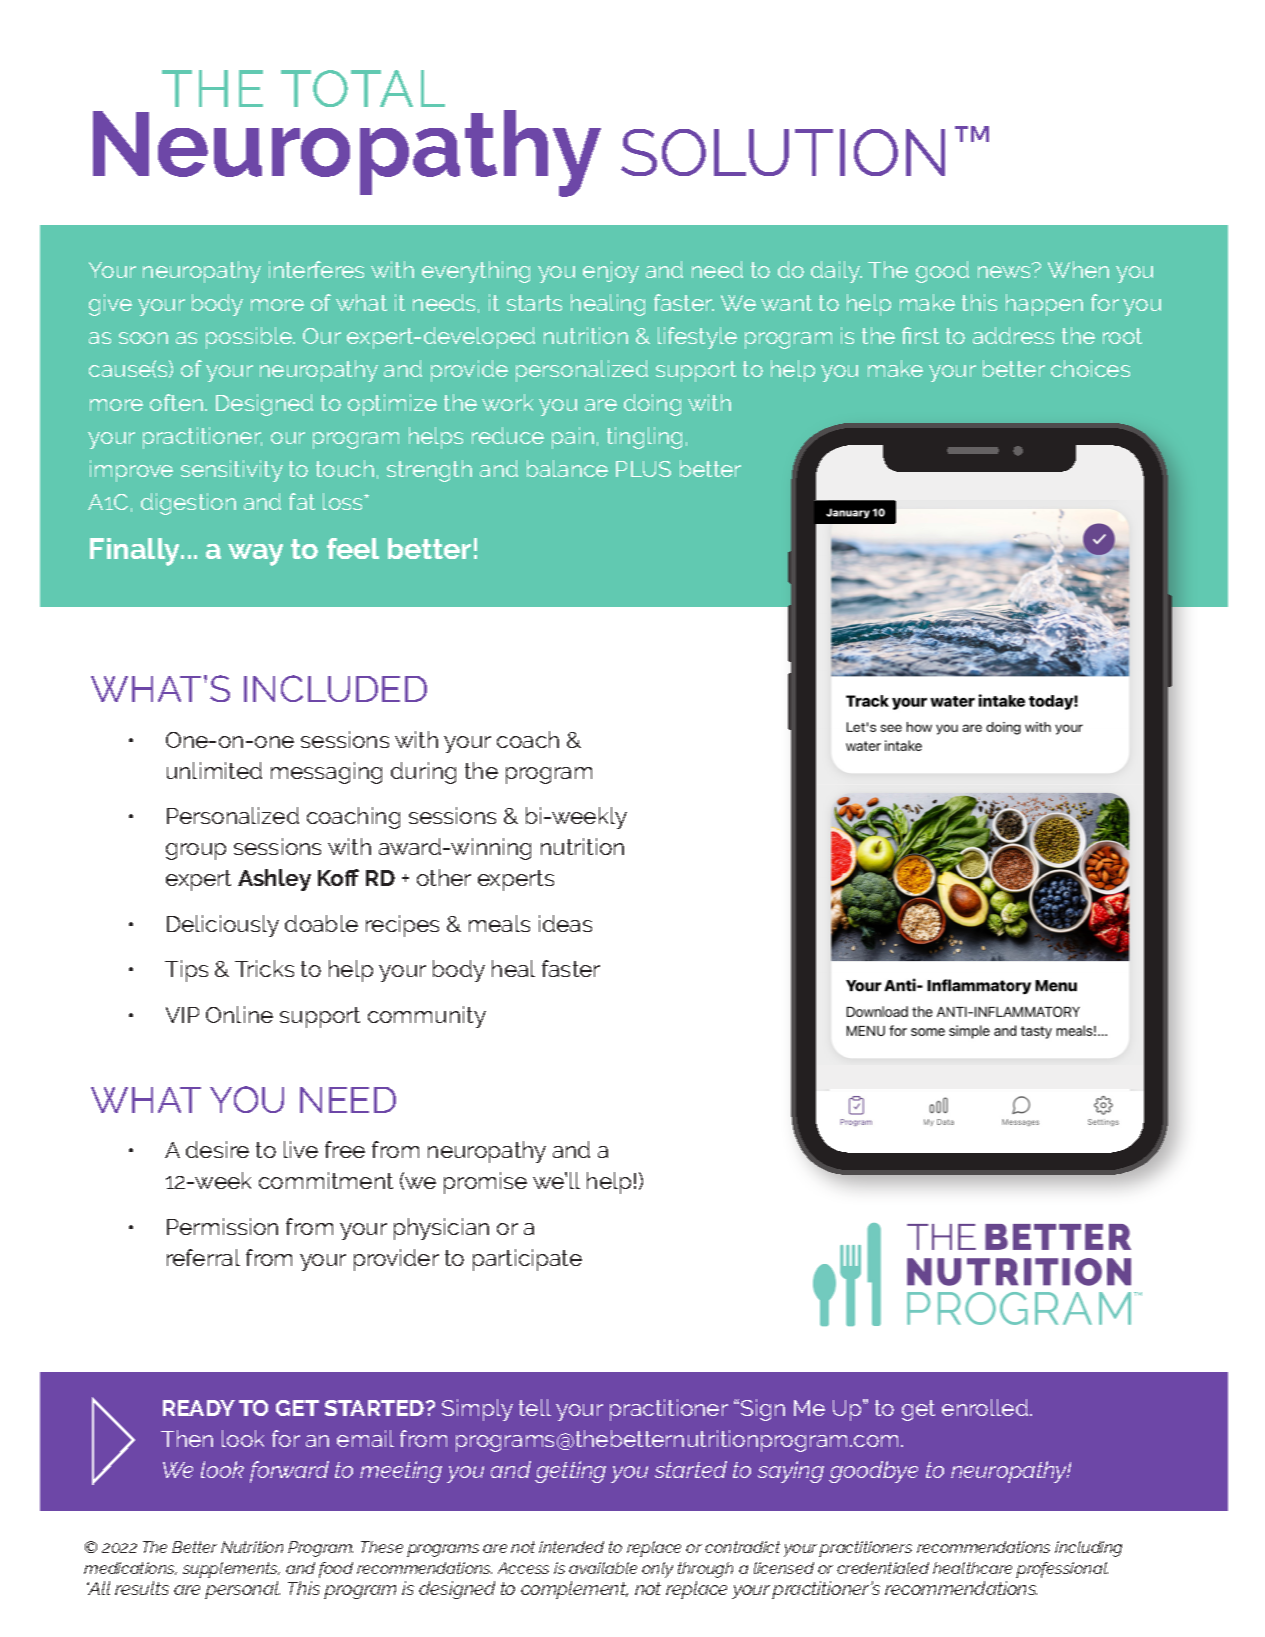 This image has height=1637, width=1265. Describe the element at coordinates (883, 1568) in the image. I see `credentialed` at that location.
